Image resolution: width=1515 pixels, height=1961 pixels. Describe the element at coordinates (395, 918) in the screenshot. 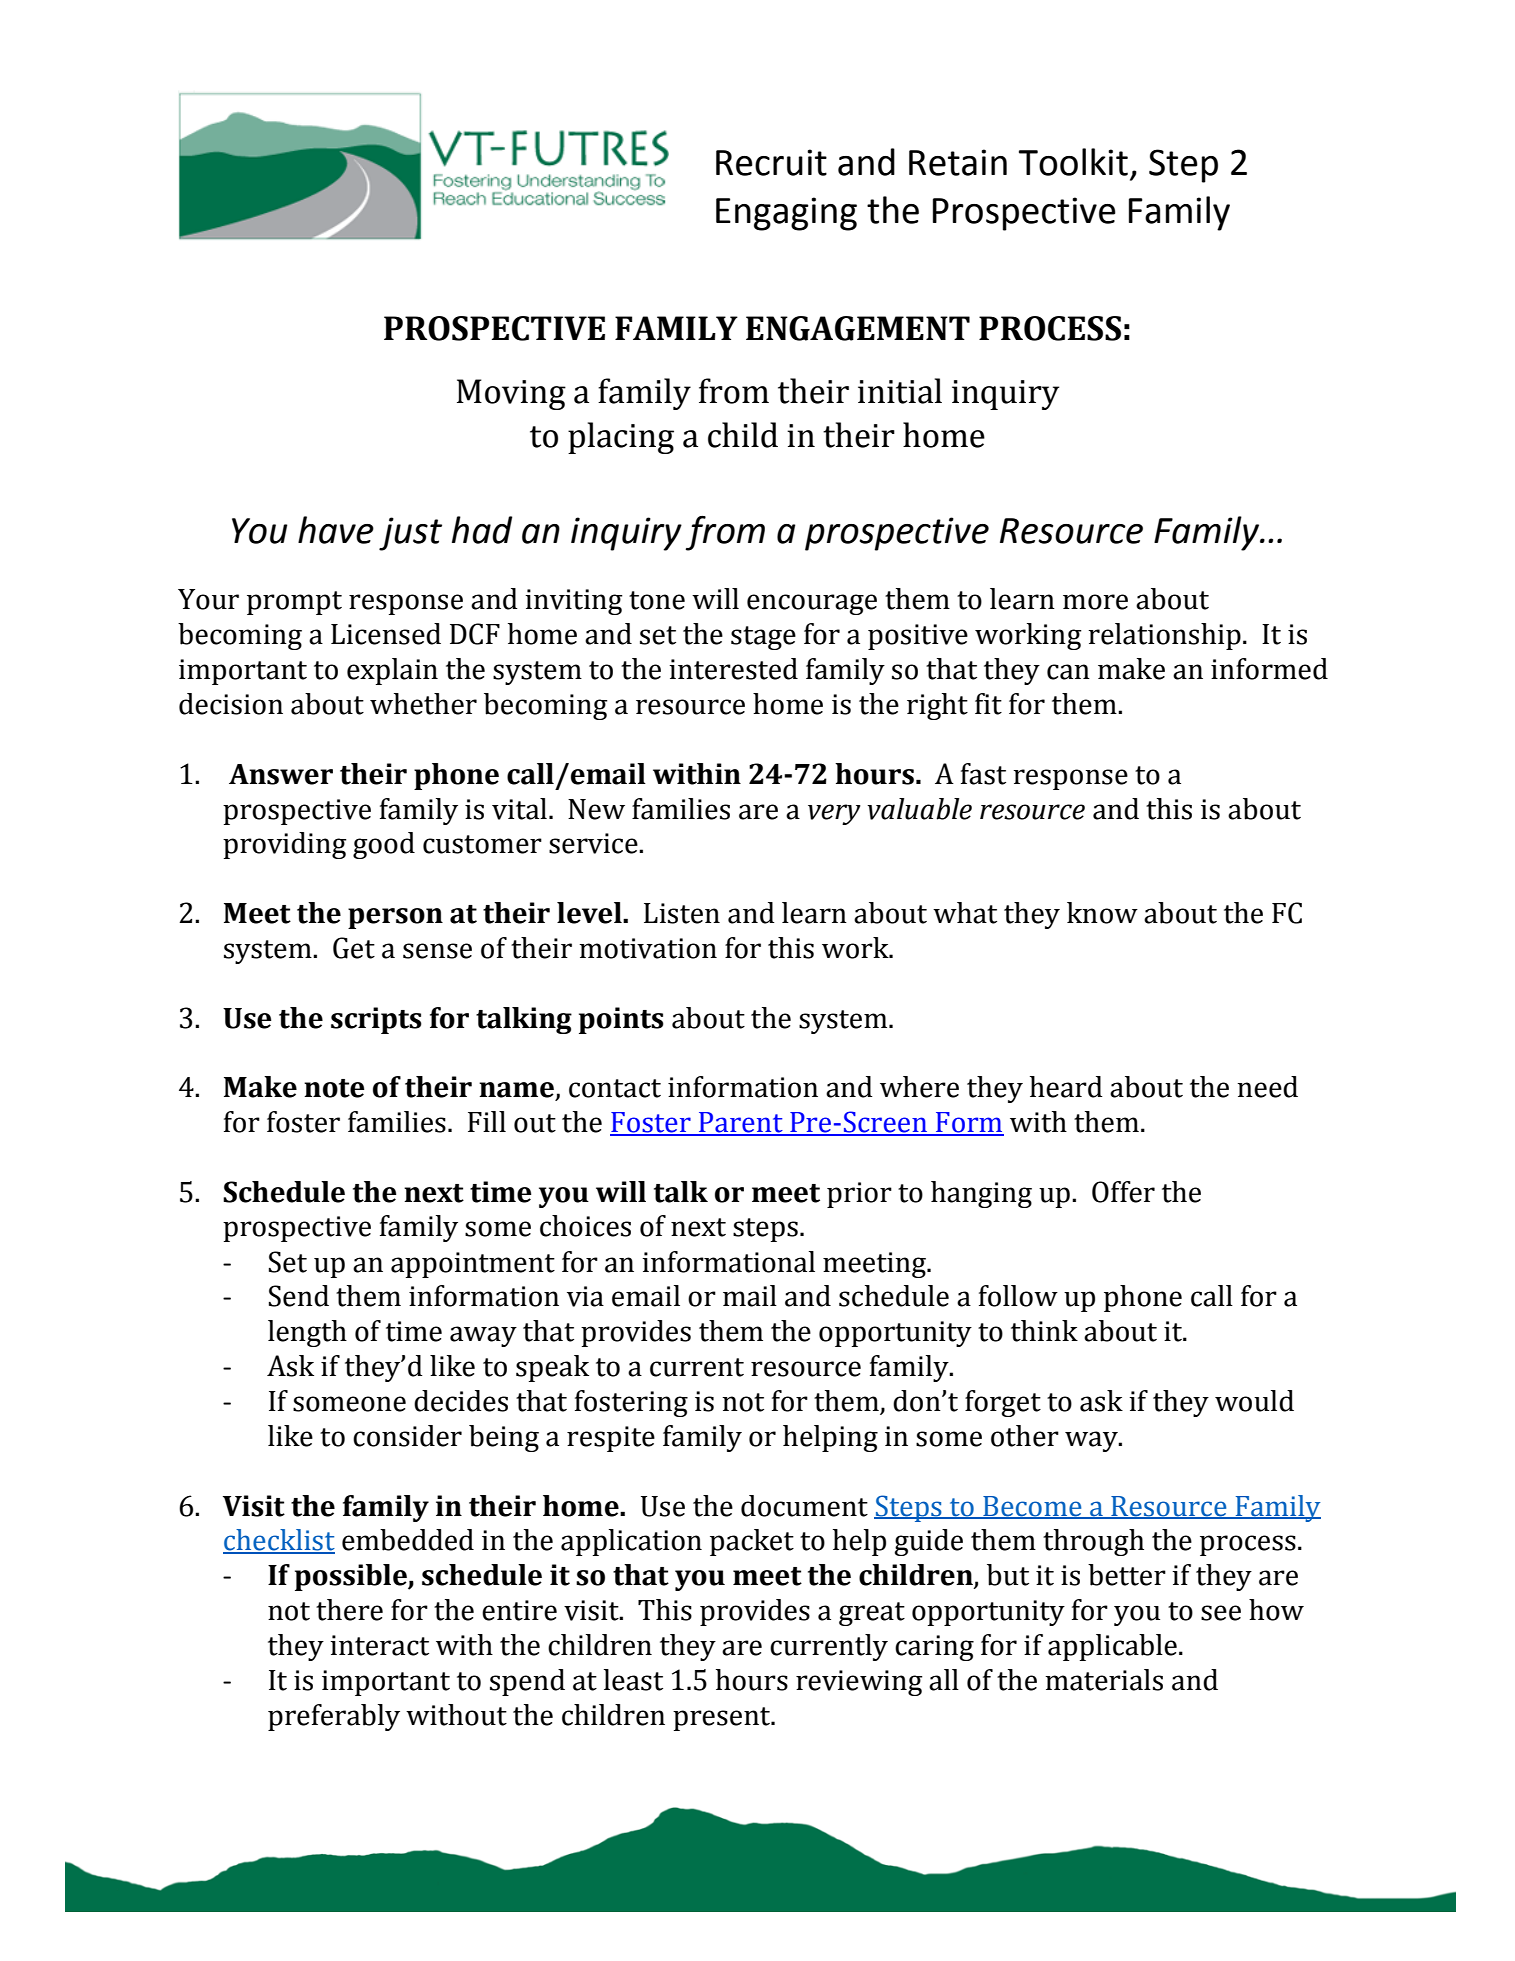

I see `person` at that location.
